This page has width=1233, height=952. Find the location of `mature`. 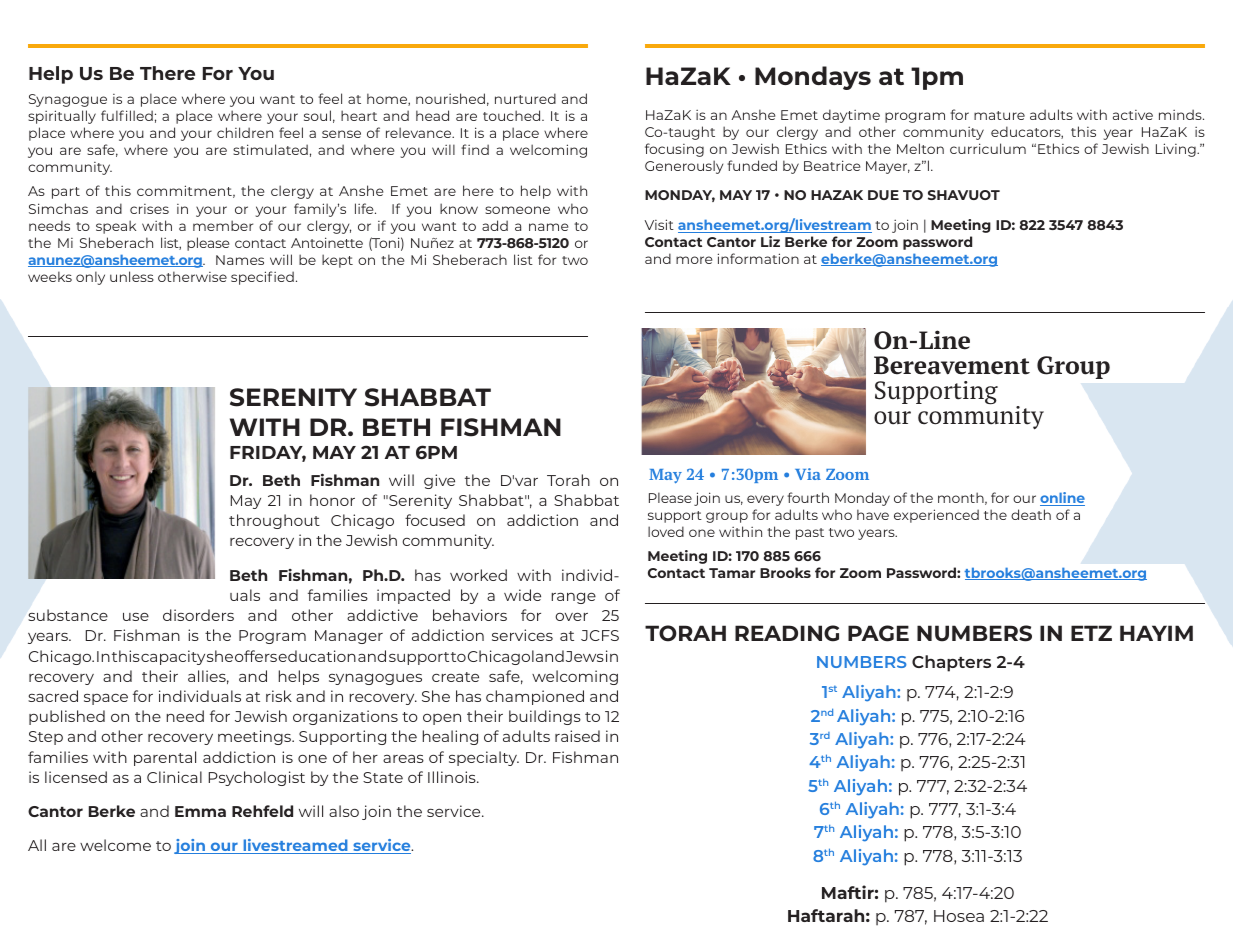

mature is located at coordinates (999, 115).
